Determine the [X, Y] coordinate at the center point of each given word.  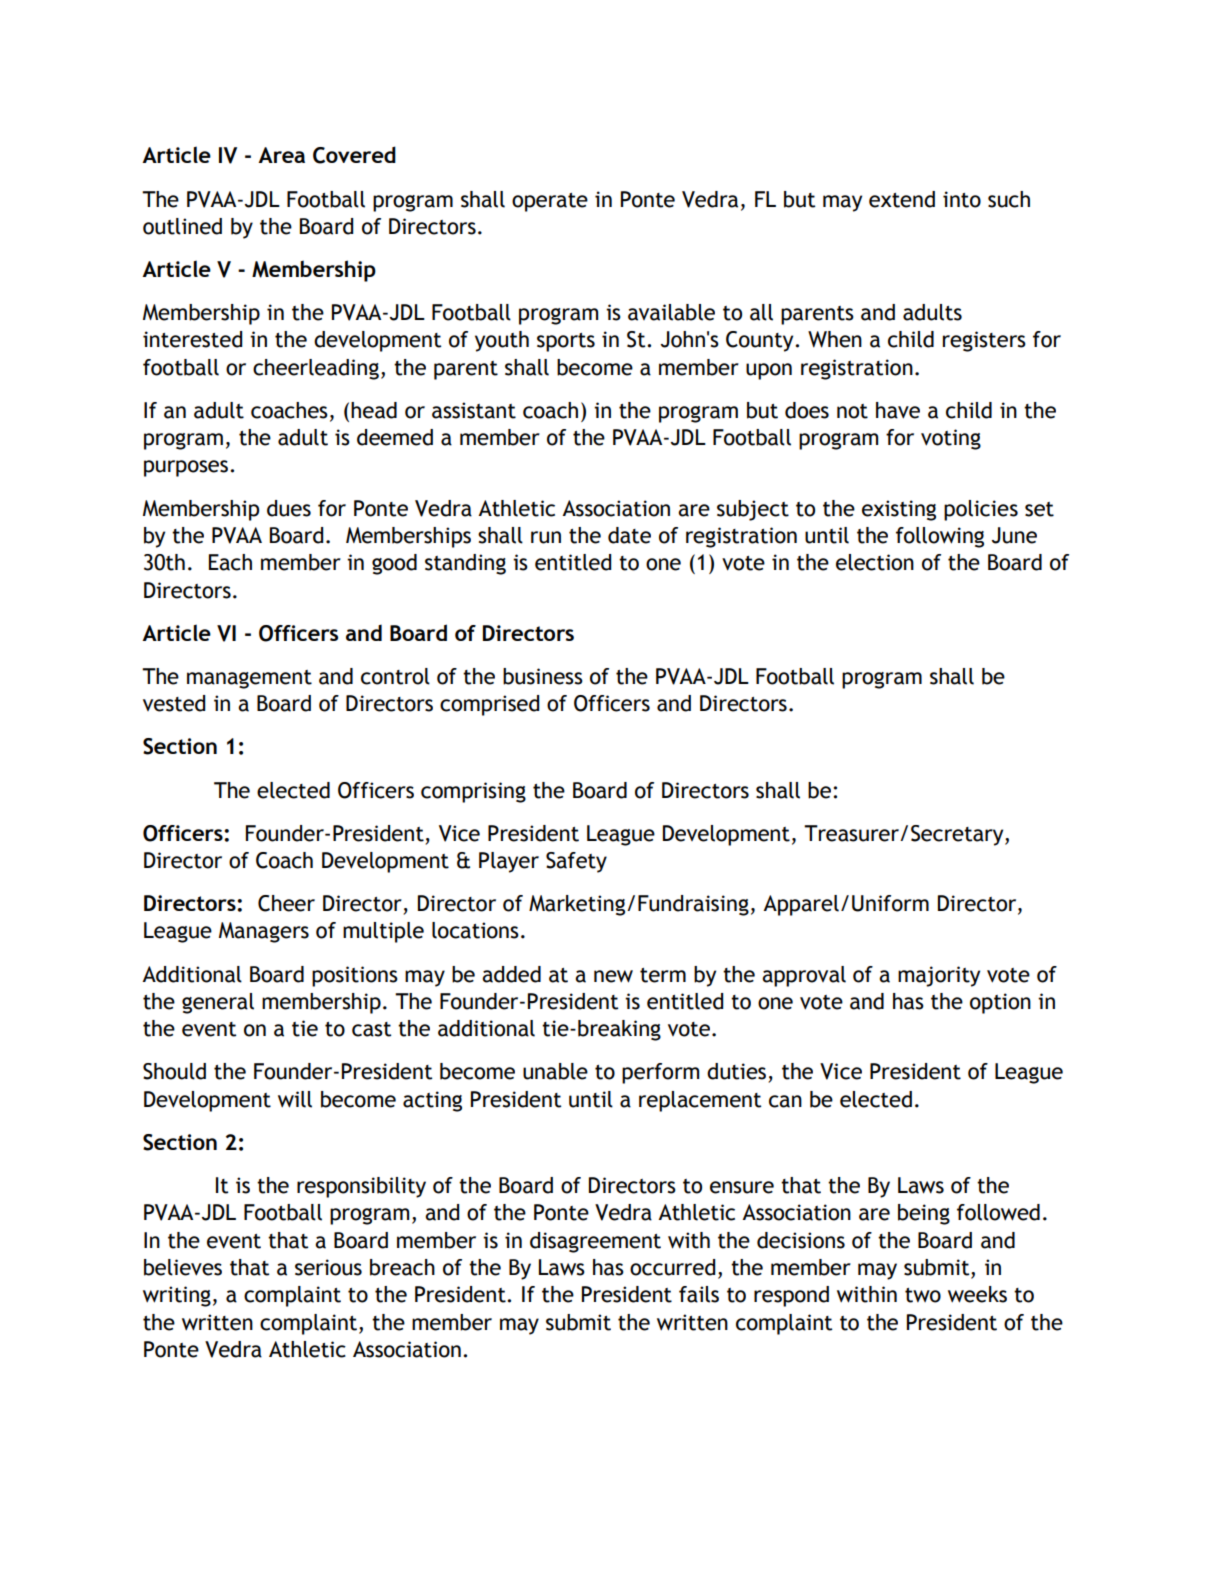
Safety [576, 862]
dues [289, 508]
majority [939, 976]
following [940, 537]
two [923, 1295]
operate [550, 202]
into [962, 199]
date [629, 535]
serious [328, 1267]
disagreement [595, 1242]
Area [281, 155]
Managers [264, 932]
